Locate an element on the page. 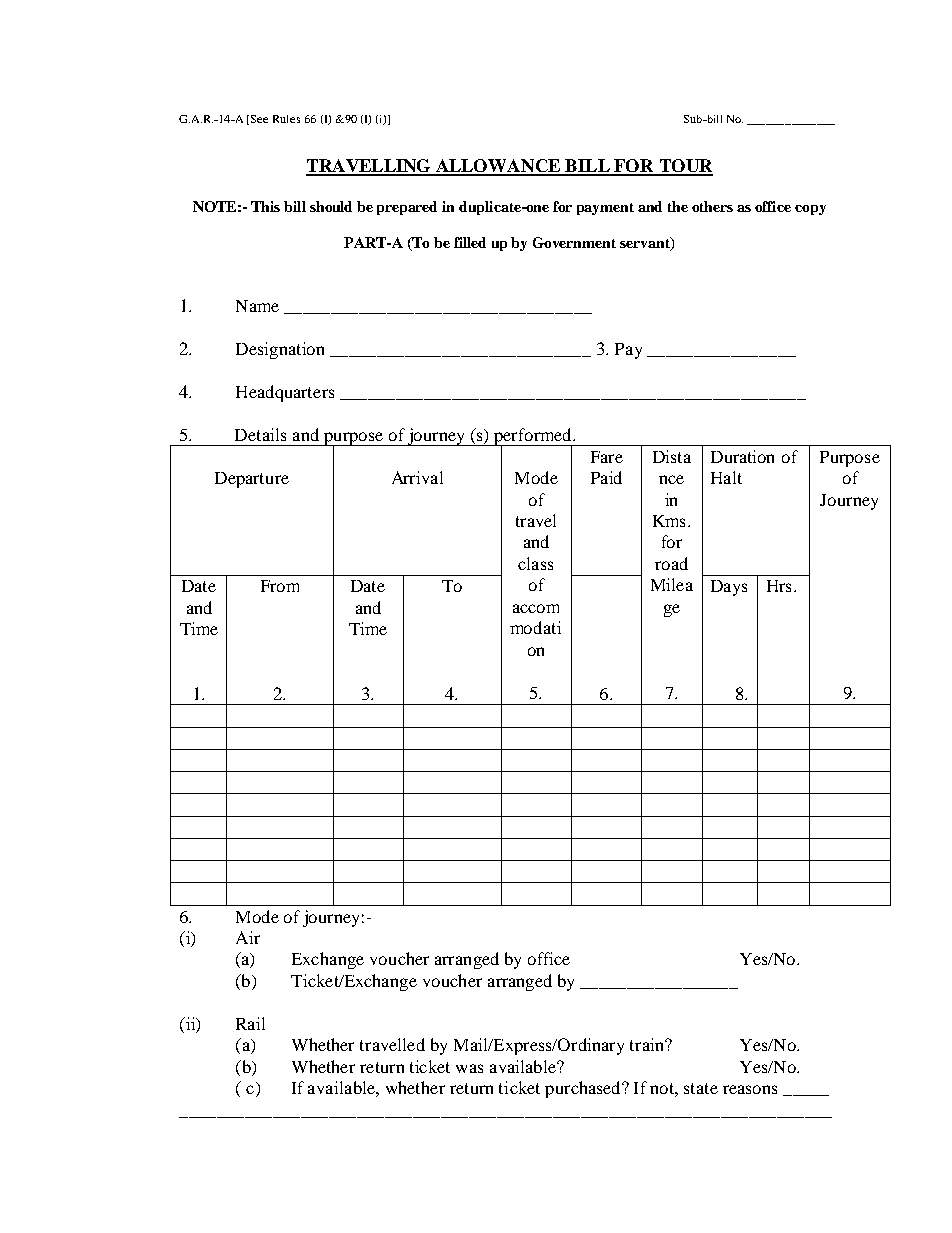 The height and width of the document is (1233, 952). From is located at coordinates (280, 586).
